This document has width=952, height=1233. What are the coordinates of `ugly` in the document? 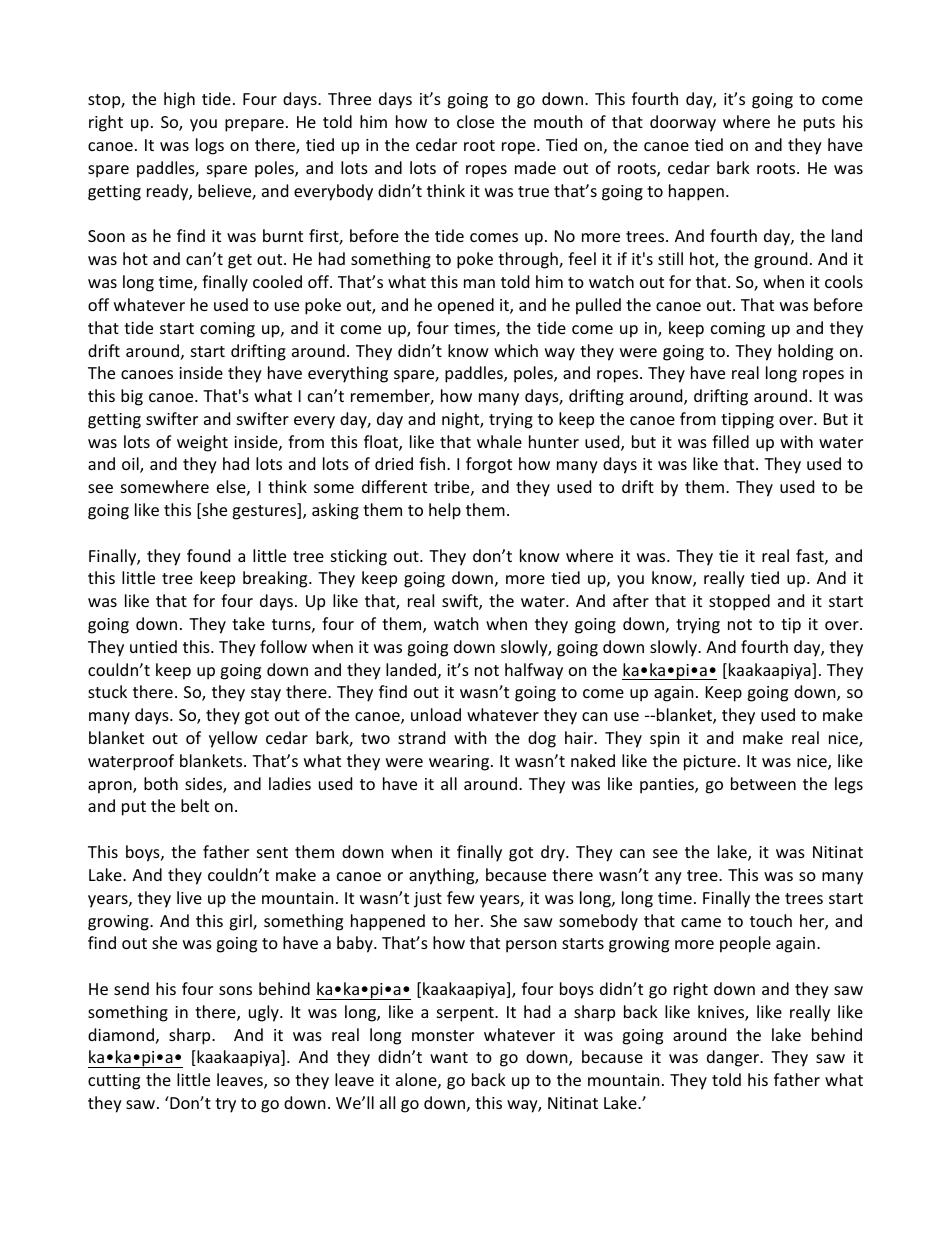 It's located at (265, 1013).
